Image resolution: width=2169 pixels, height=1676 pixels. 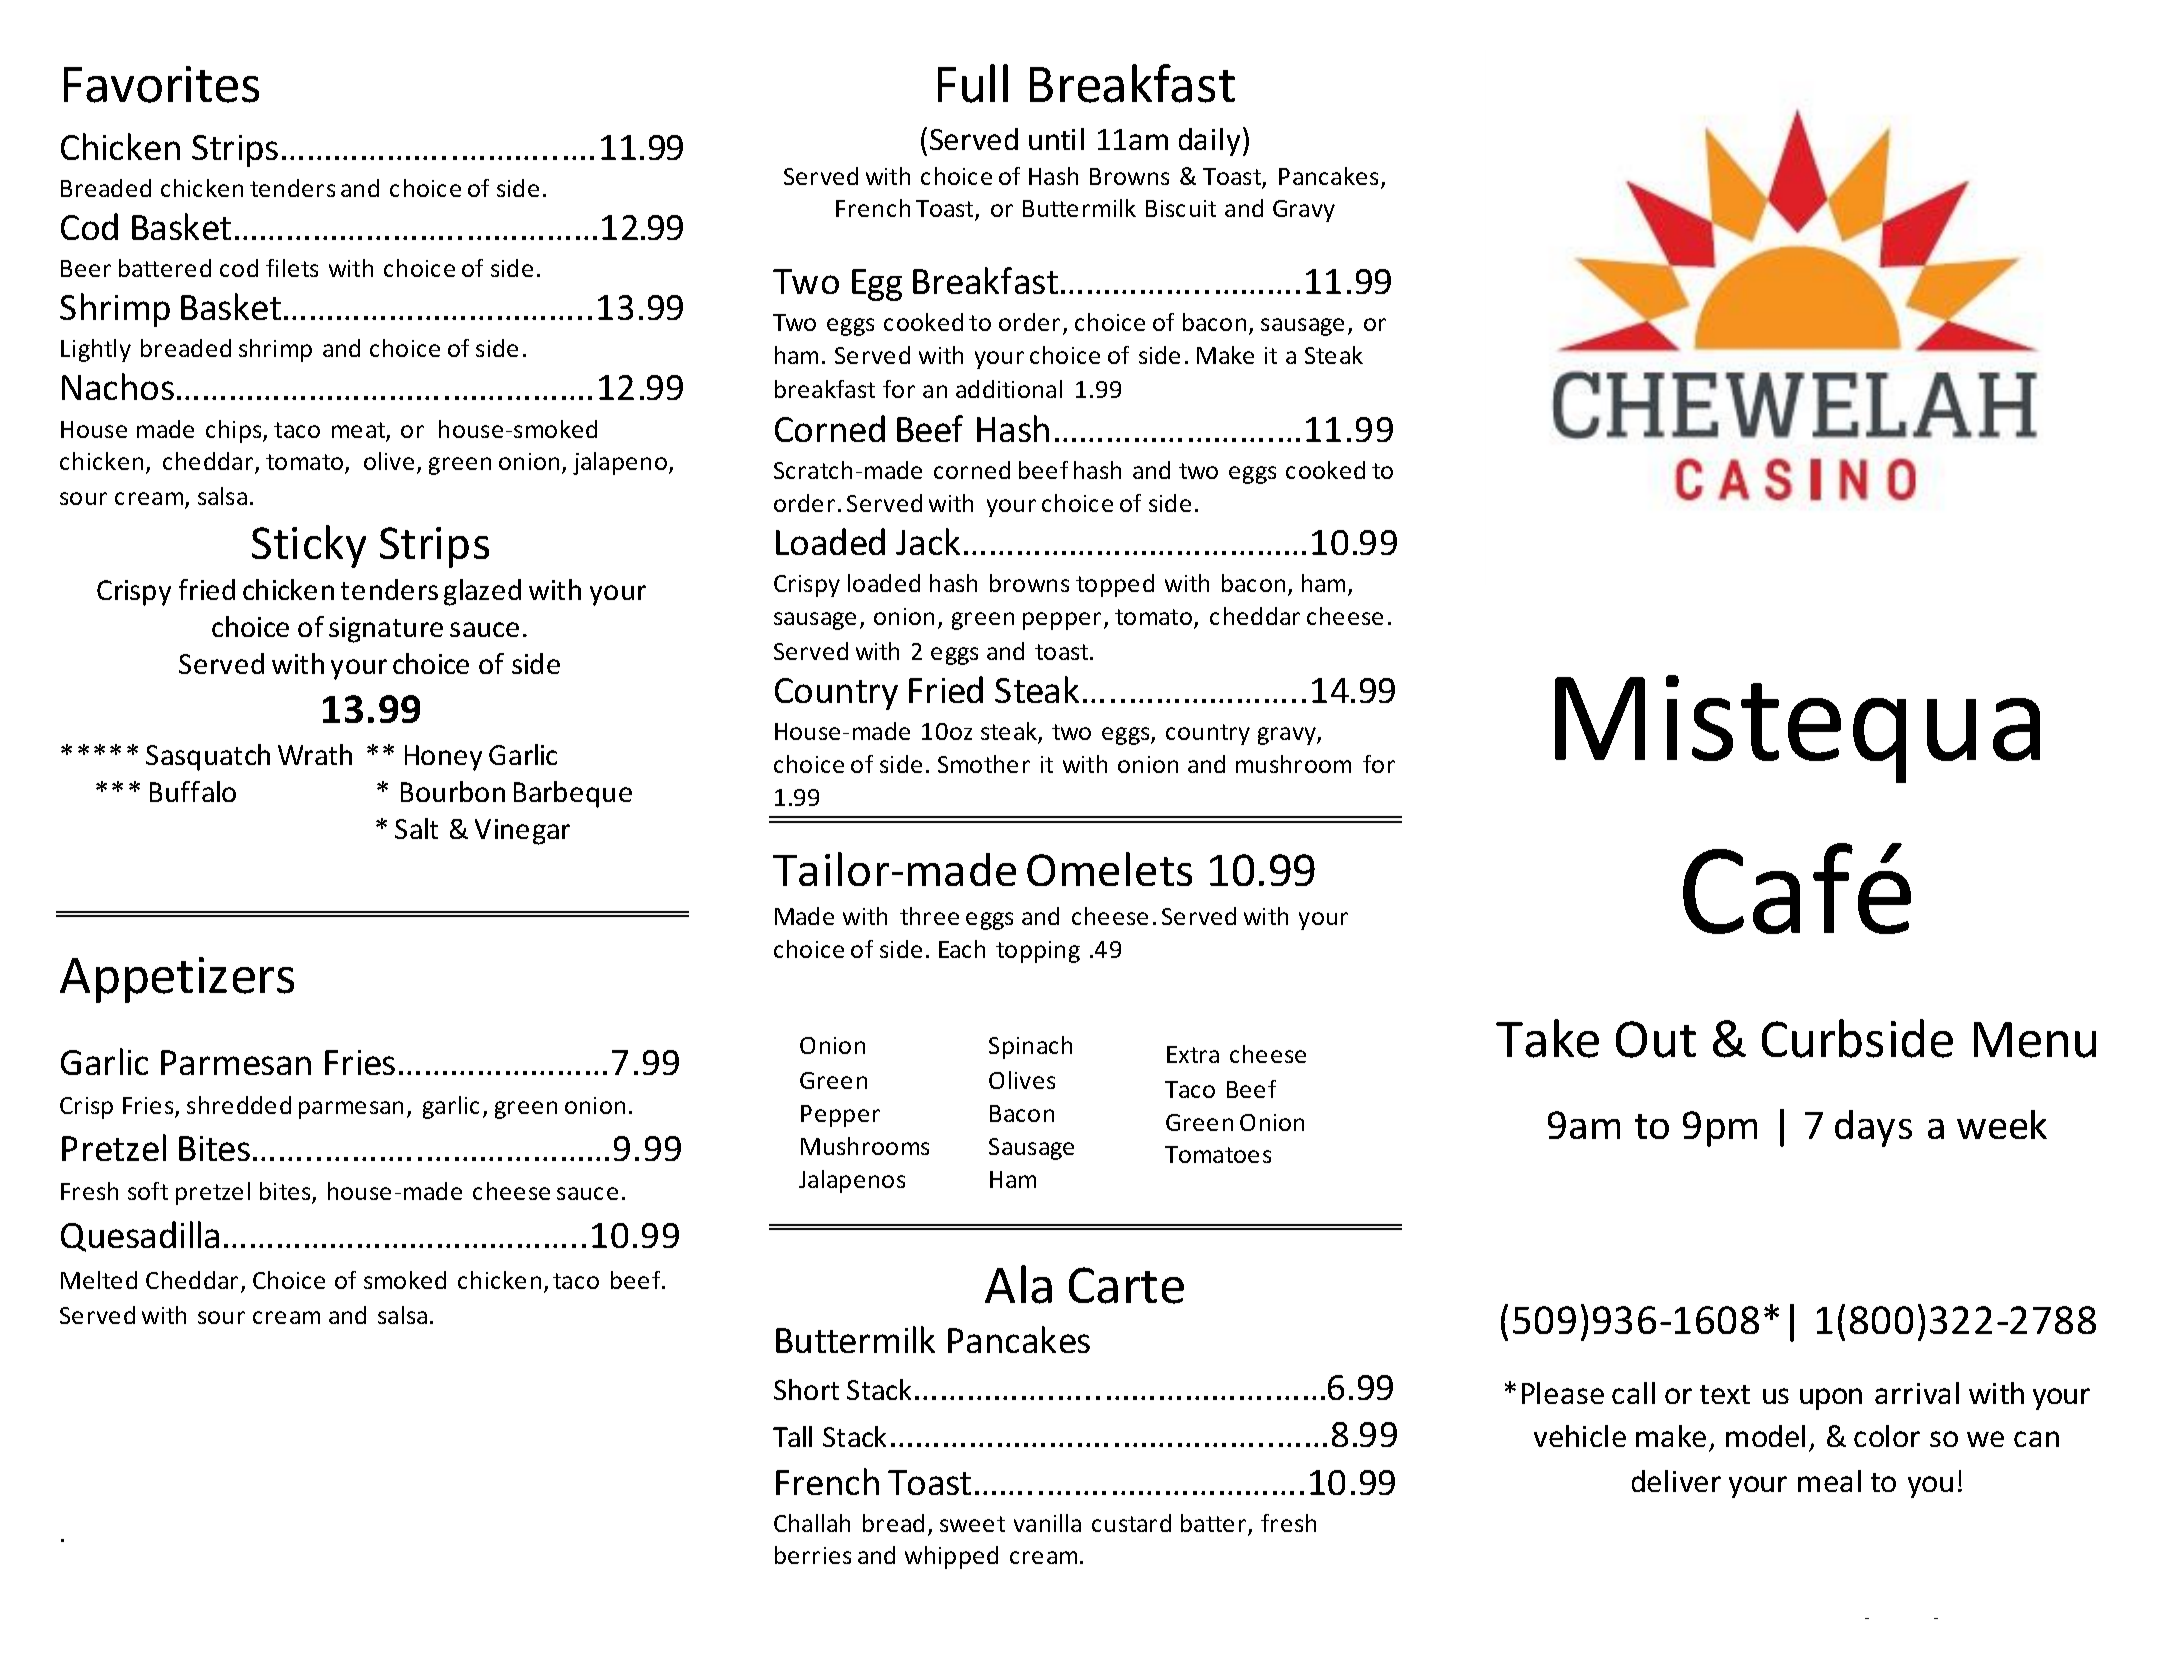 I want to click on meal, so click(x=1829, y=1481).
